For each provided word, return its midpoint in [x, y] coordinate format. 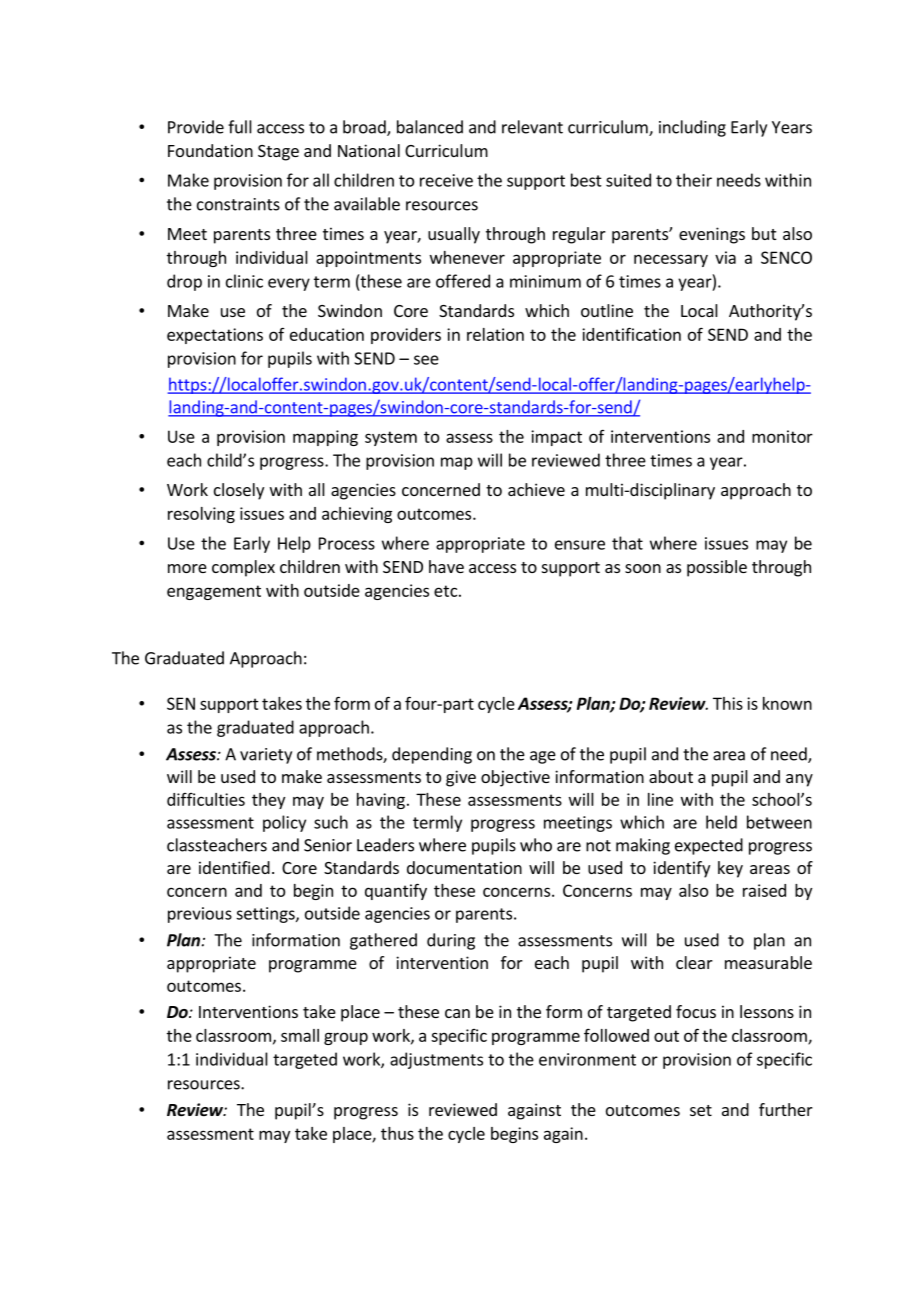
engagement [214, 592]
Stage [278, 153]
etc [445, 591]
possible [717, 568]
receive [446, 180]
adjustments [436, 1060]
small [300, 1035]
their [694, 180]
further [786, 1109]
